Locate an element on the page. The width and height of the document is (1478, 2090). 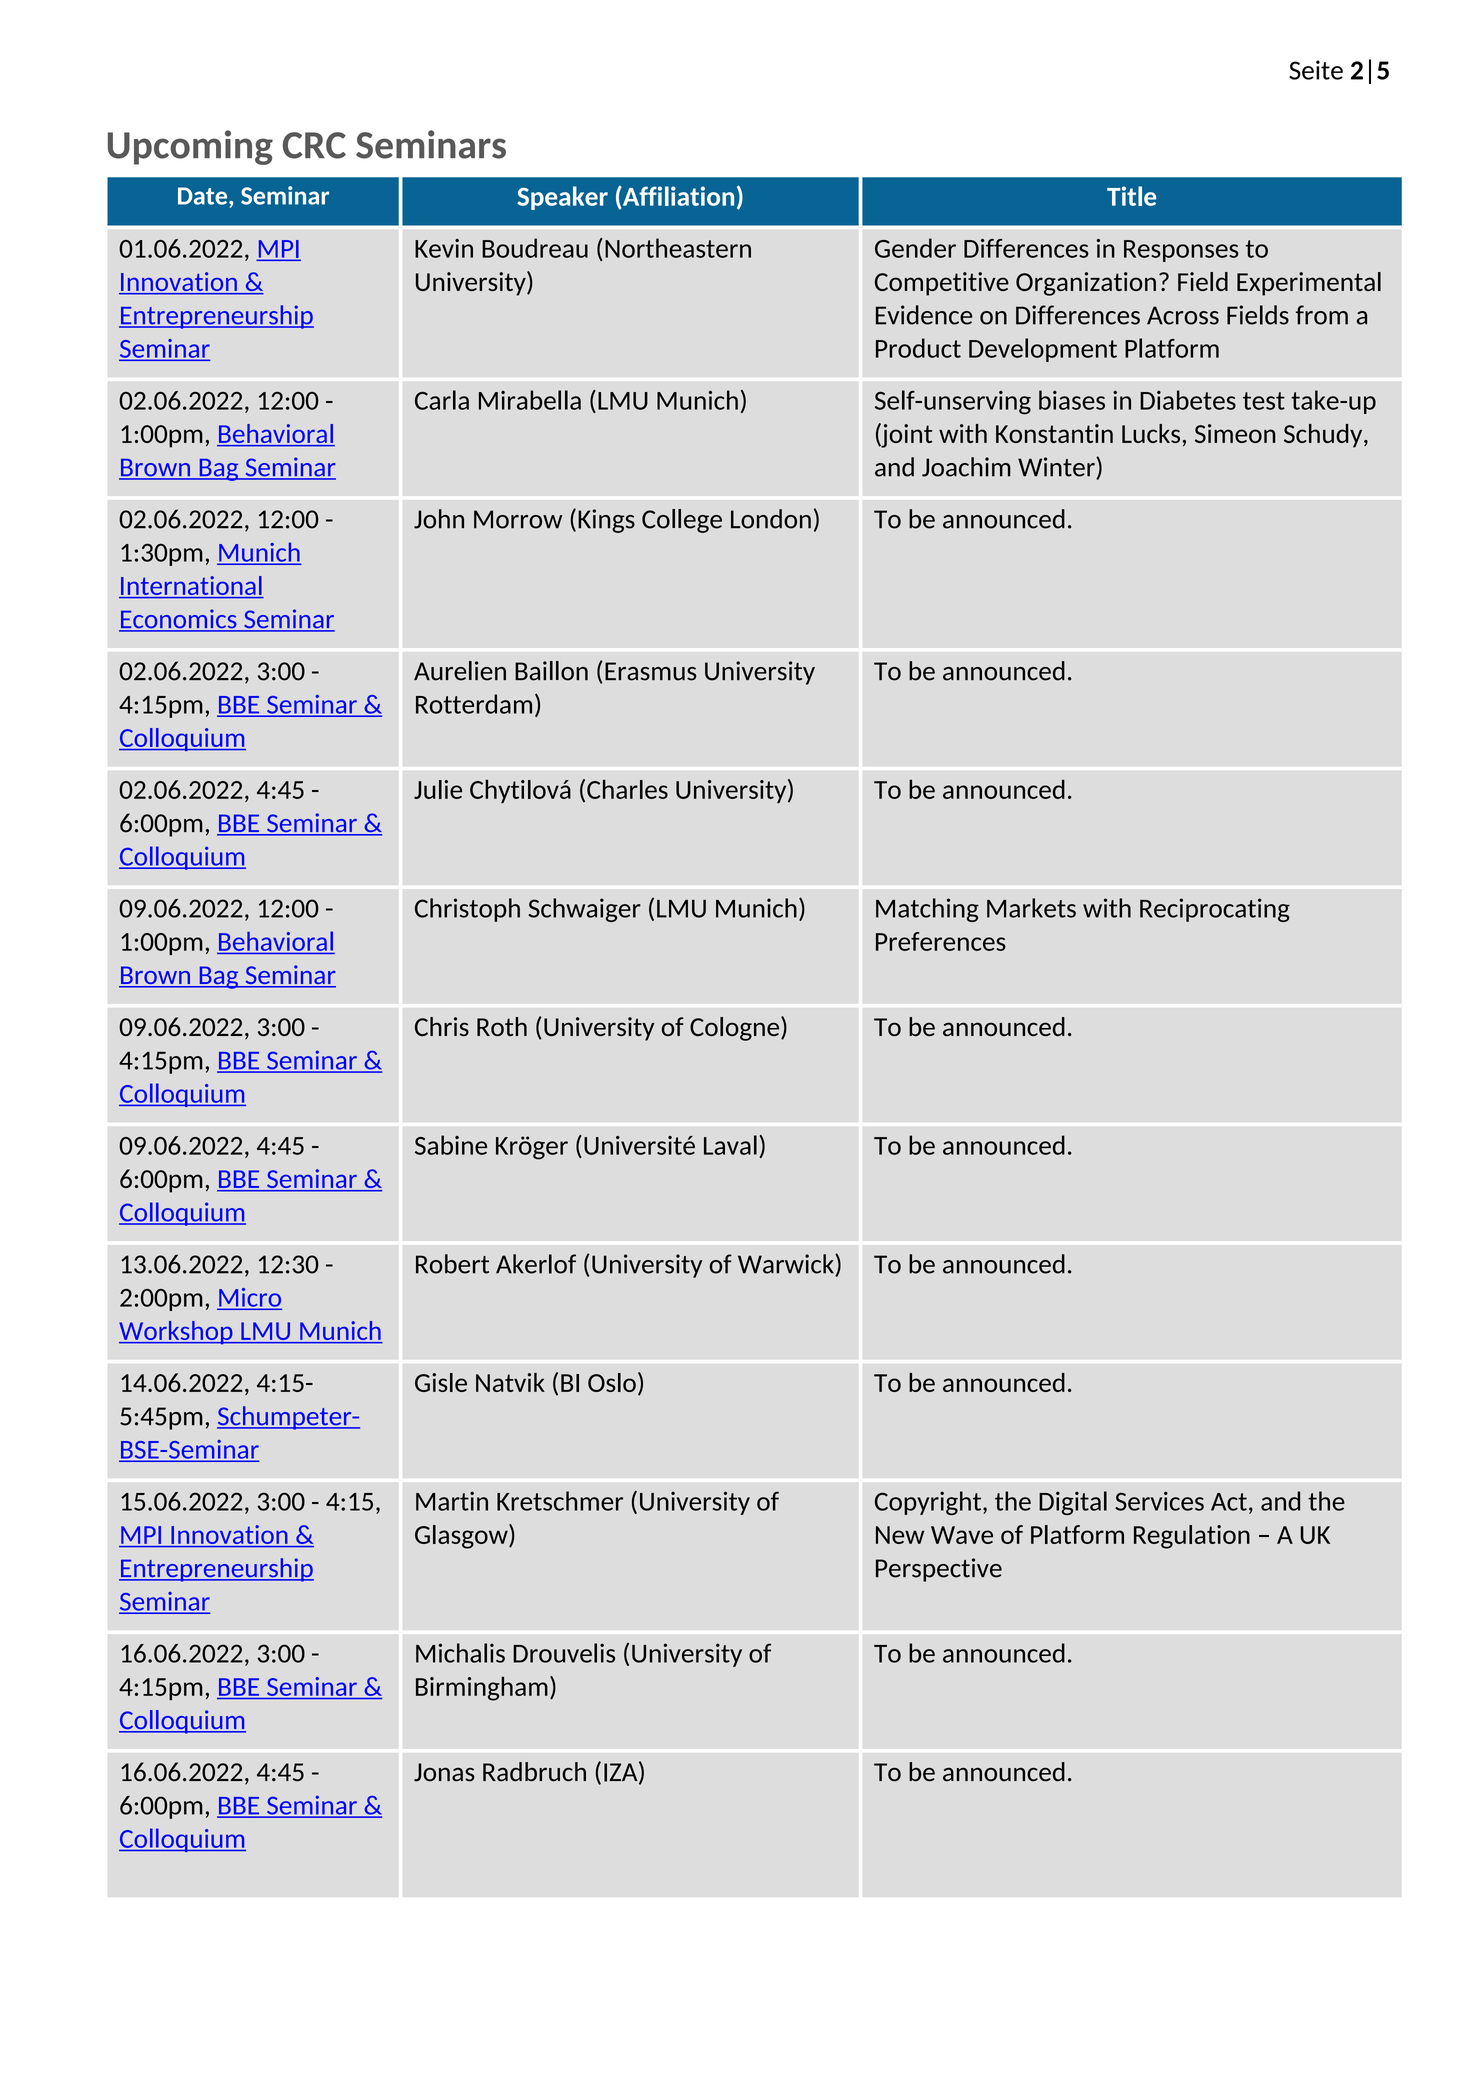
Services is located at coordinates (1159, 1501).
